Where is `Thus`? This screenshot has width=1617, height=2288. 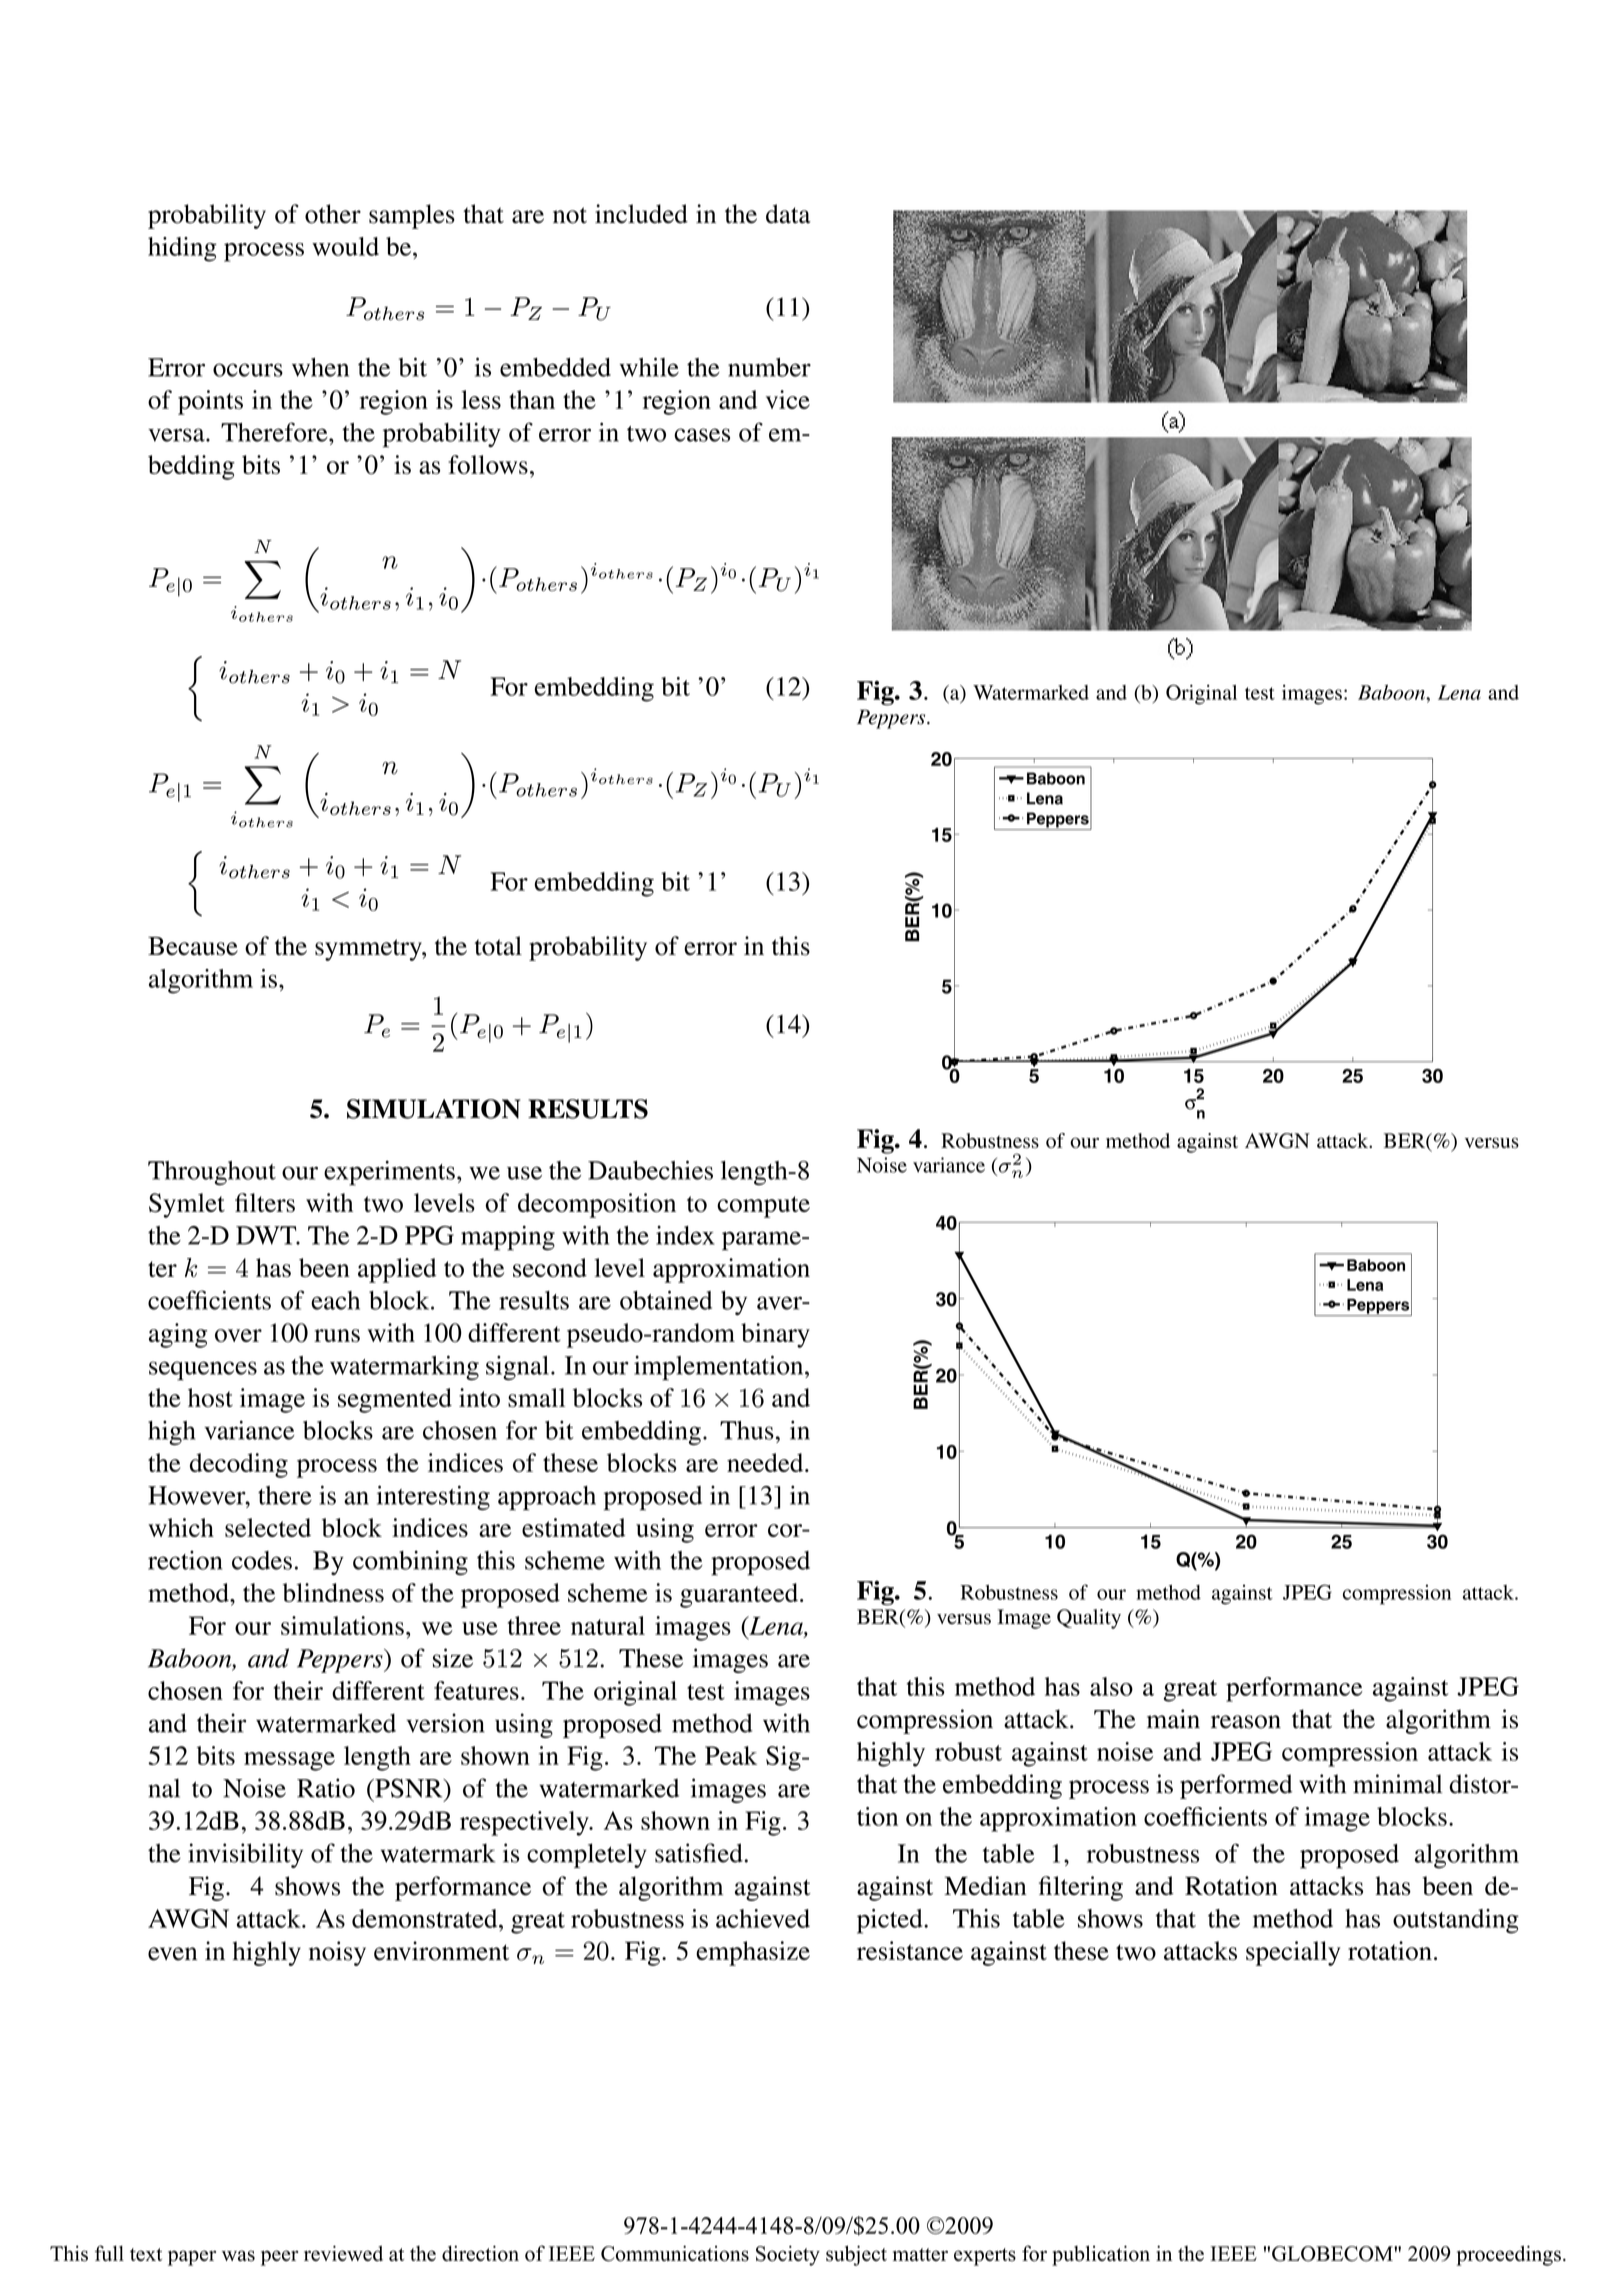
Thus is located at coordinates (747, 1430).
